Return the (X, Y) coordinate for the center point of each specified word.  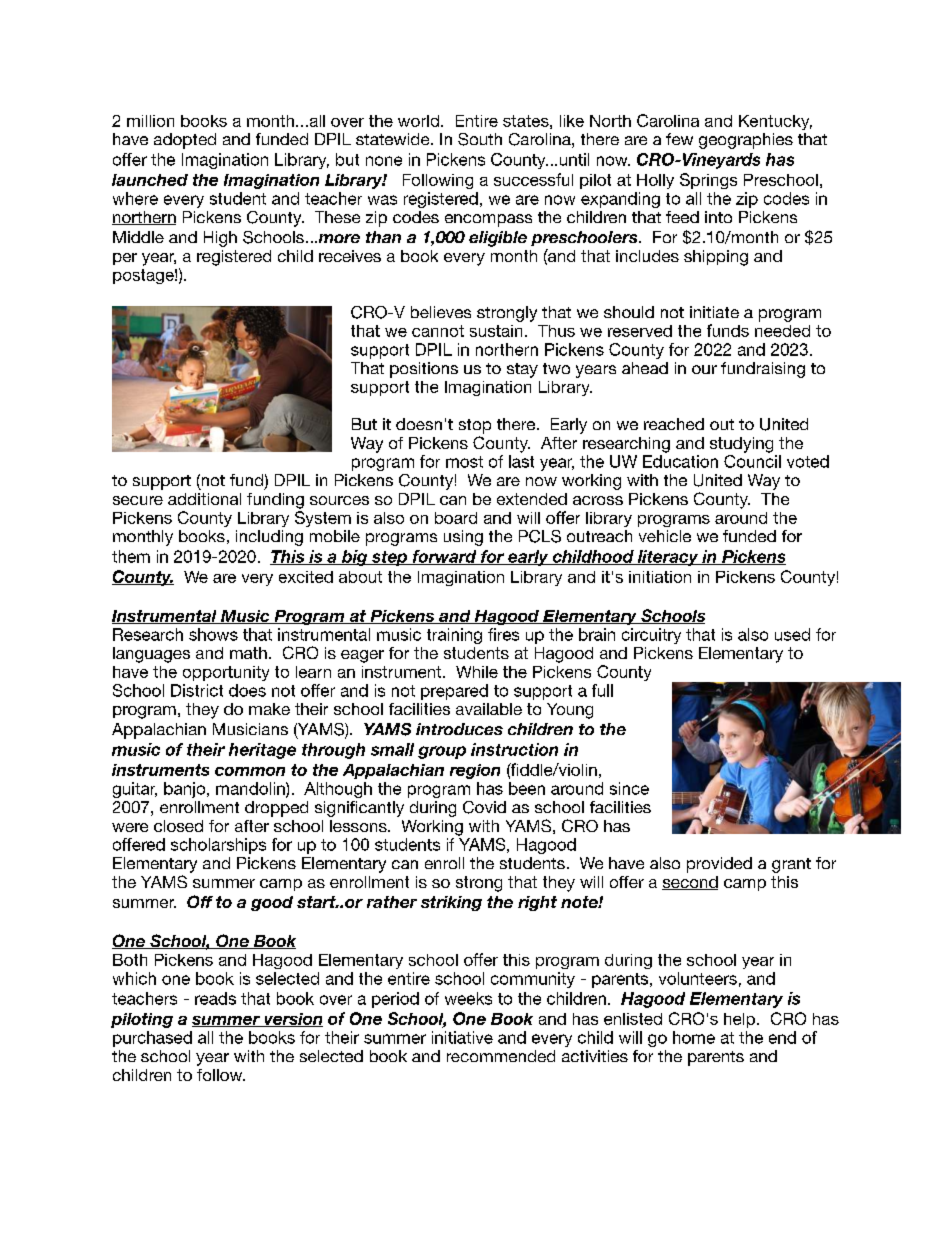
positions (424, 370)
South (480, 139)
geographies (746, 141)
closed (178, 826)
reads (215, 998)
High (220, 239)
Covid (484, 807)
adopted (185, 141)
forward (444, 557)
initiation (660, 577)
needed (782, 331)
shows (213, 634)
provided (719, 865)
